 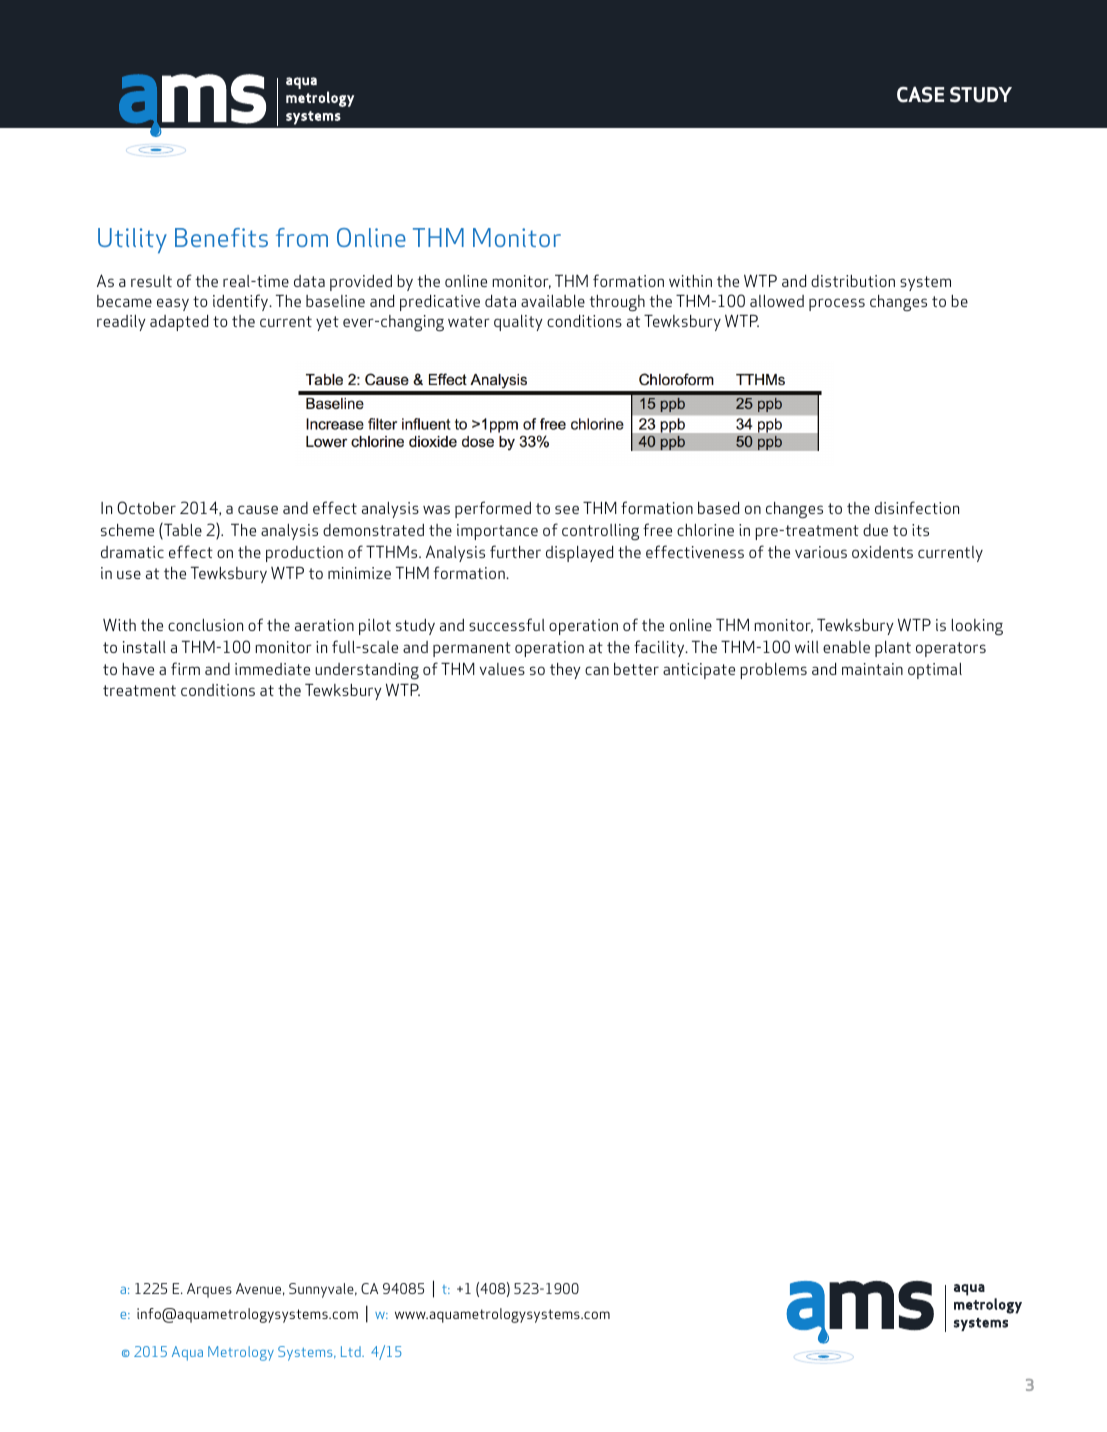 I want to click on values, so click(x=502, y=669).
